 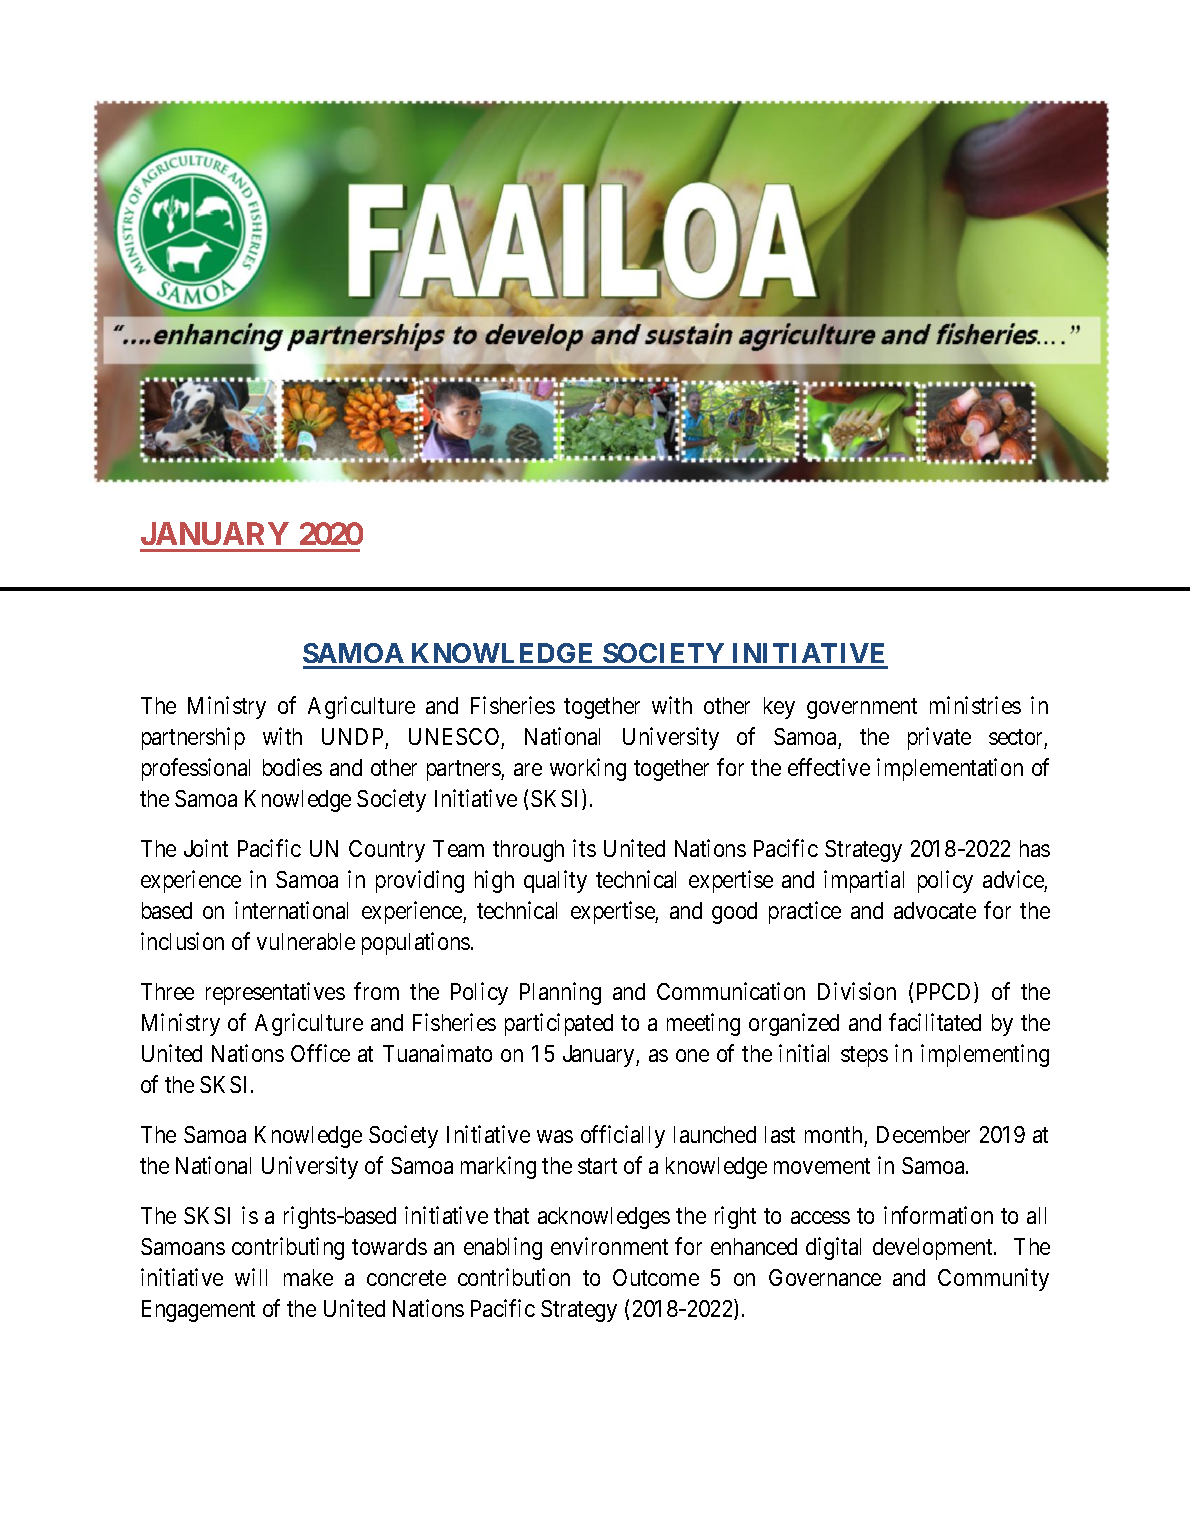 What do you see at coordinates (588, 769) in the document?
I see `working` at bounding box center [588, 769].
